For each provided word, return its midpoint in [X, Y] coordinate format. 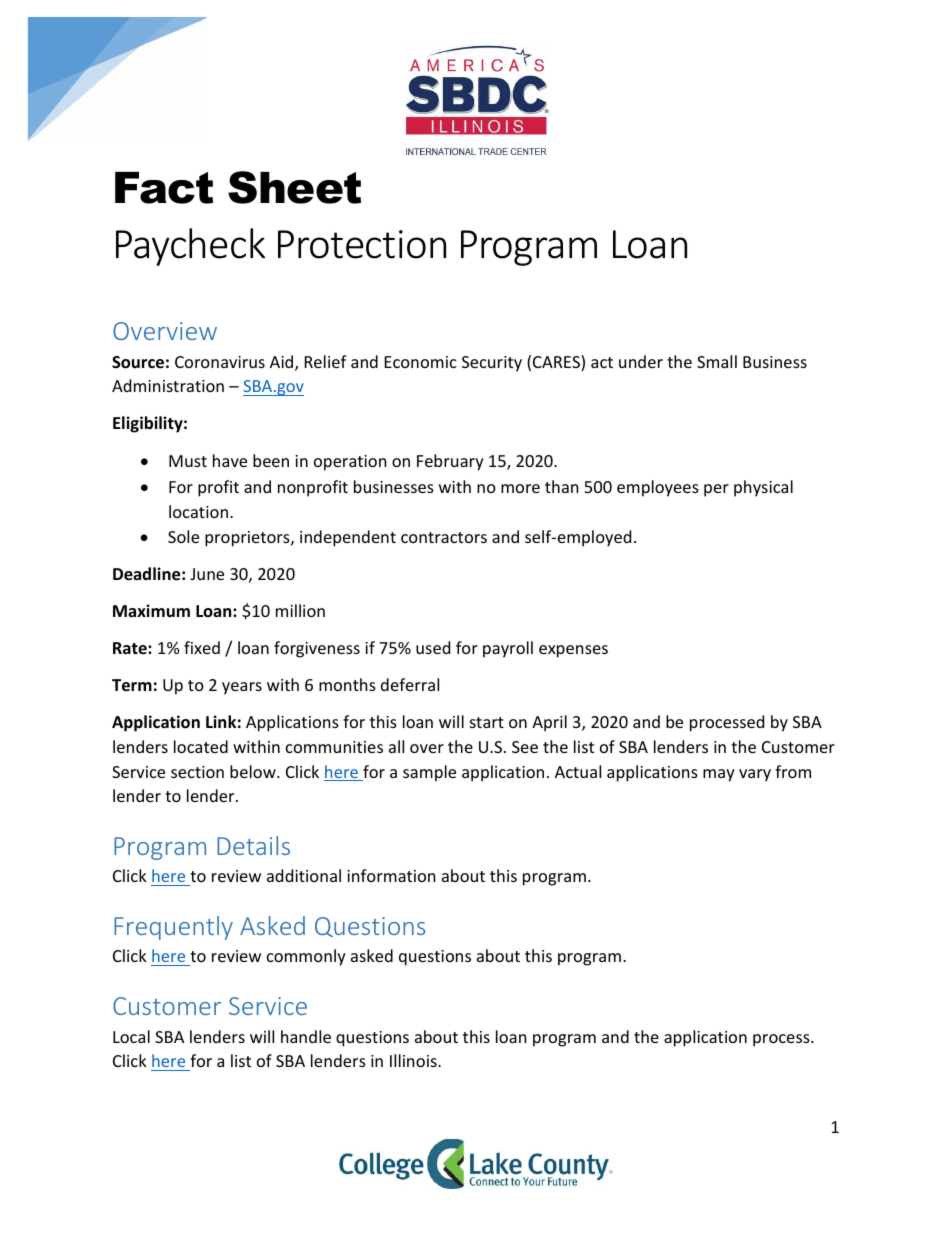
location [198, 511]
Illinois [414, 1060]
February [450, 462]
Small [717, 361]
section [197, 772]
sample [429, 773]
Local [131, 1036]
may [719, 775]
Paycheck [190, 247]
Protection [362, 244]
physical [763, 488]
